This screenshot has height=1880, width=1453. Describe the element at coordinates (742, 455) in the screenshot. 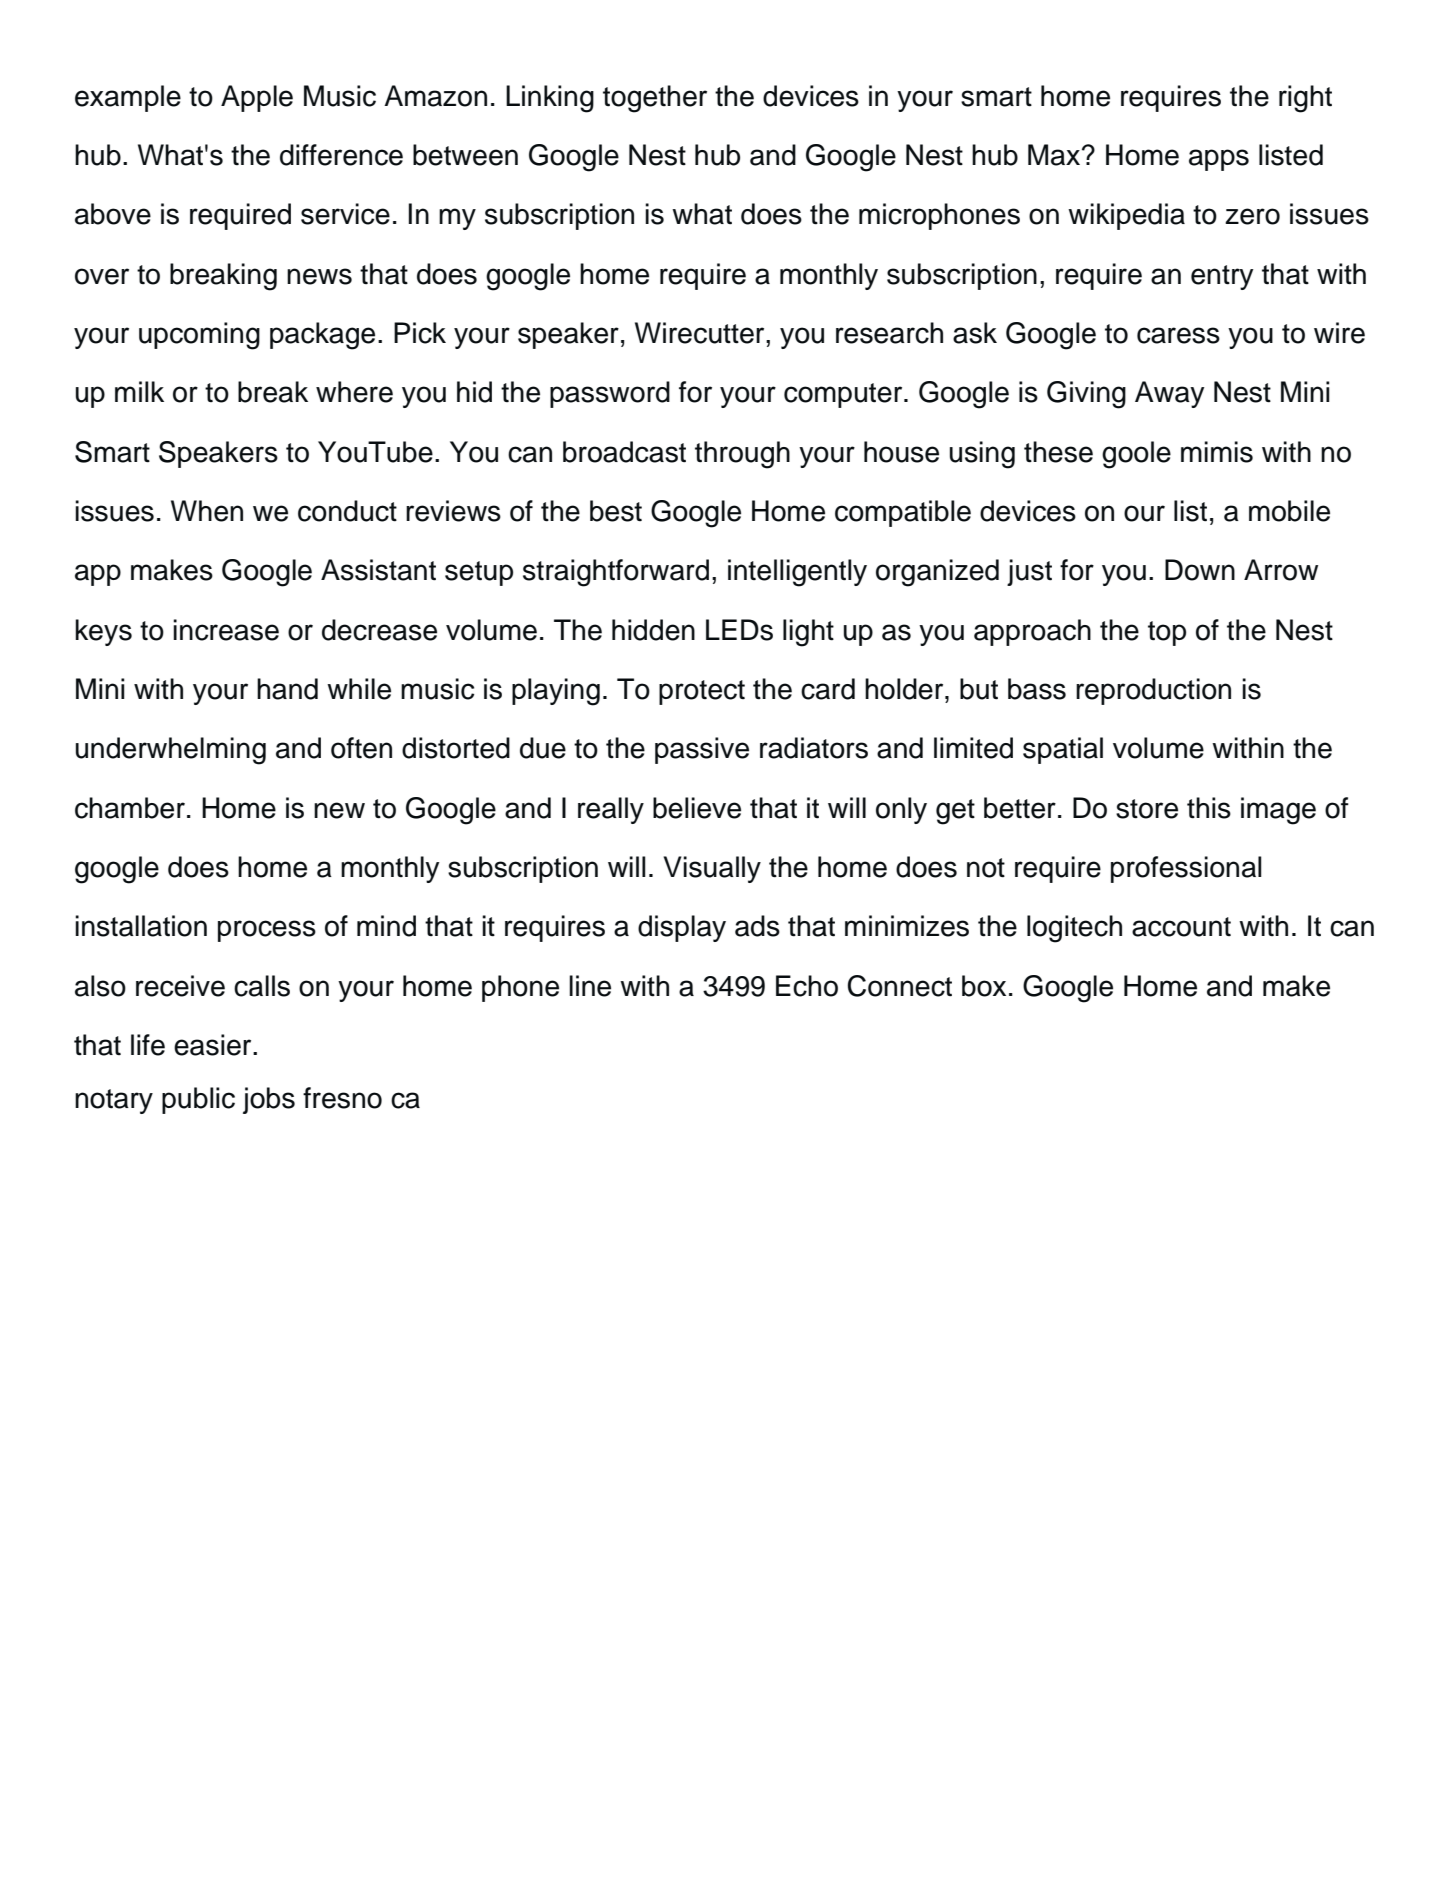

I see `through` at that location.
